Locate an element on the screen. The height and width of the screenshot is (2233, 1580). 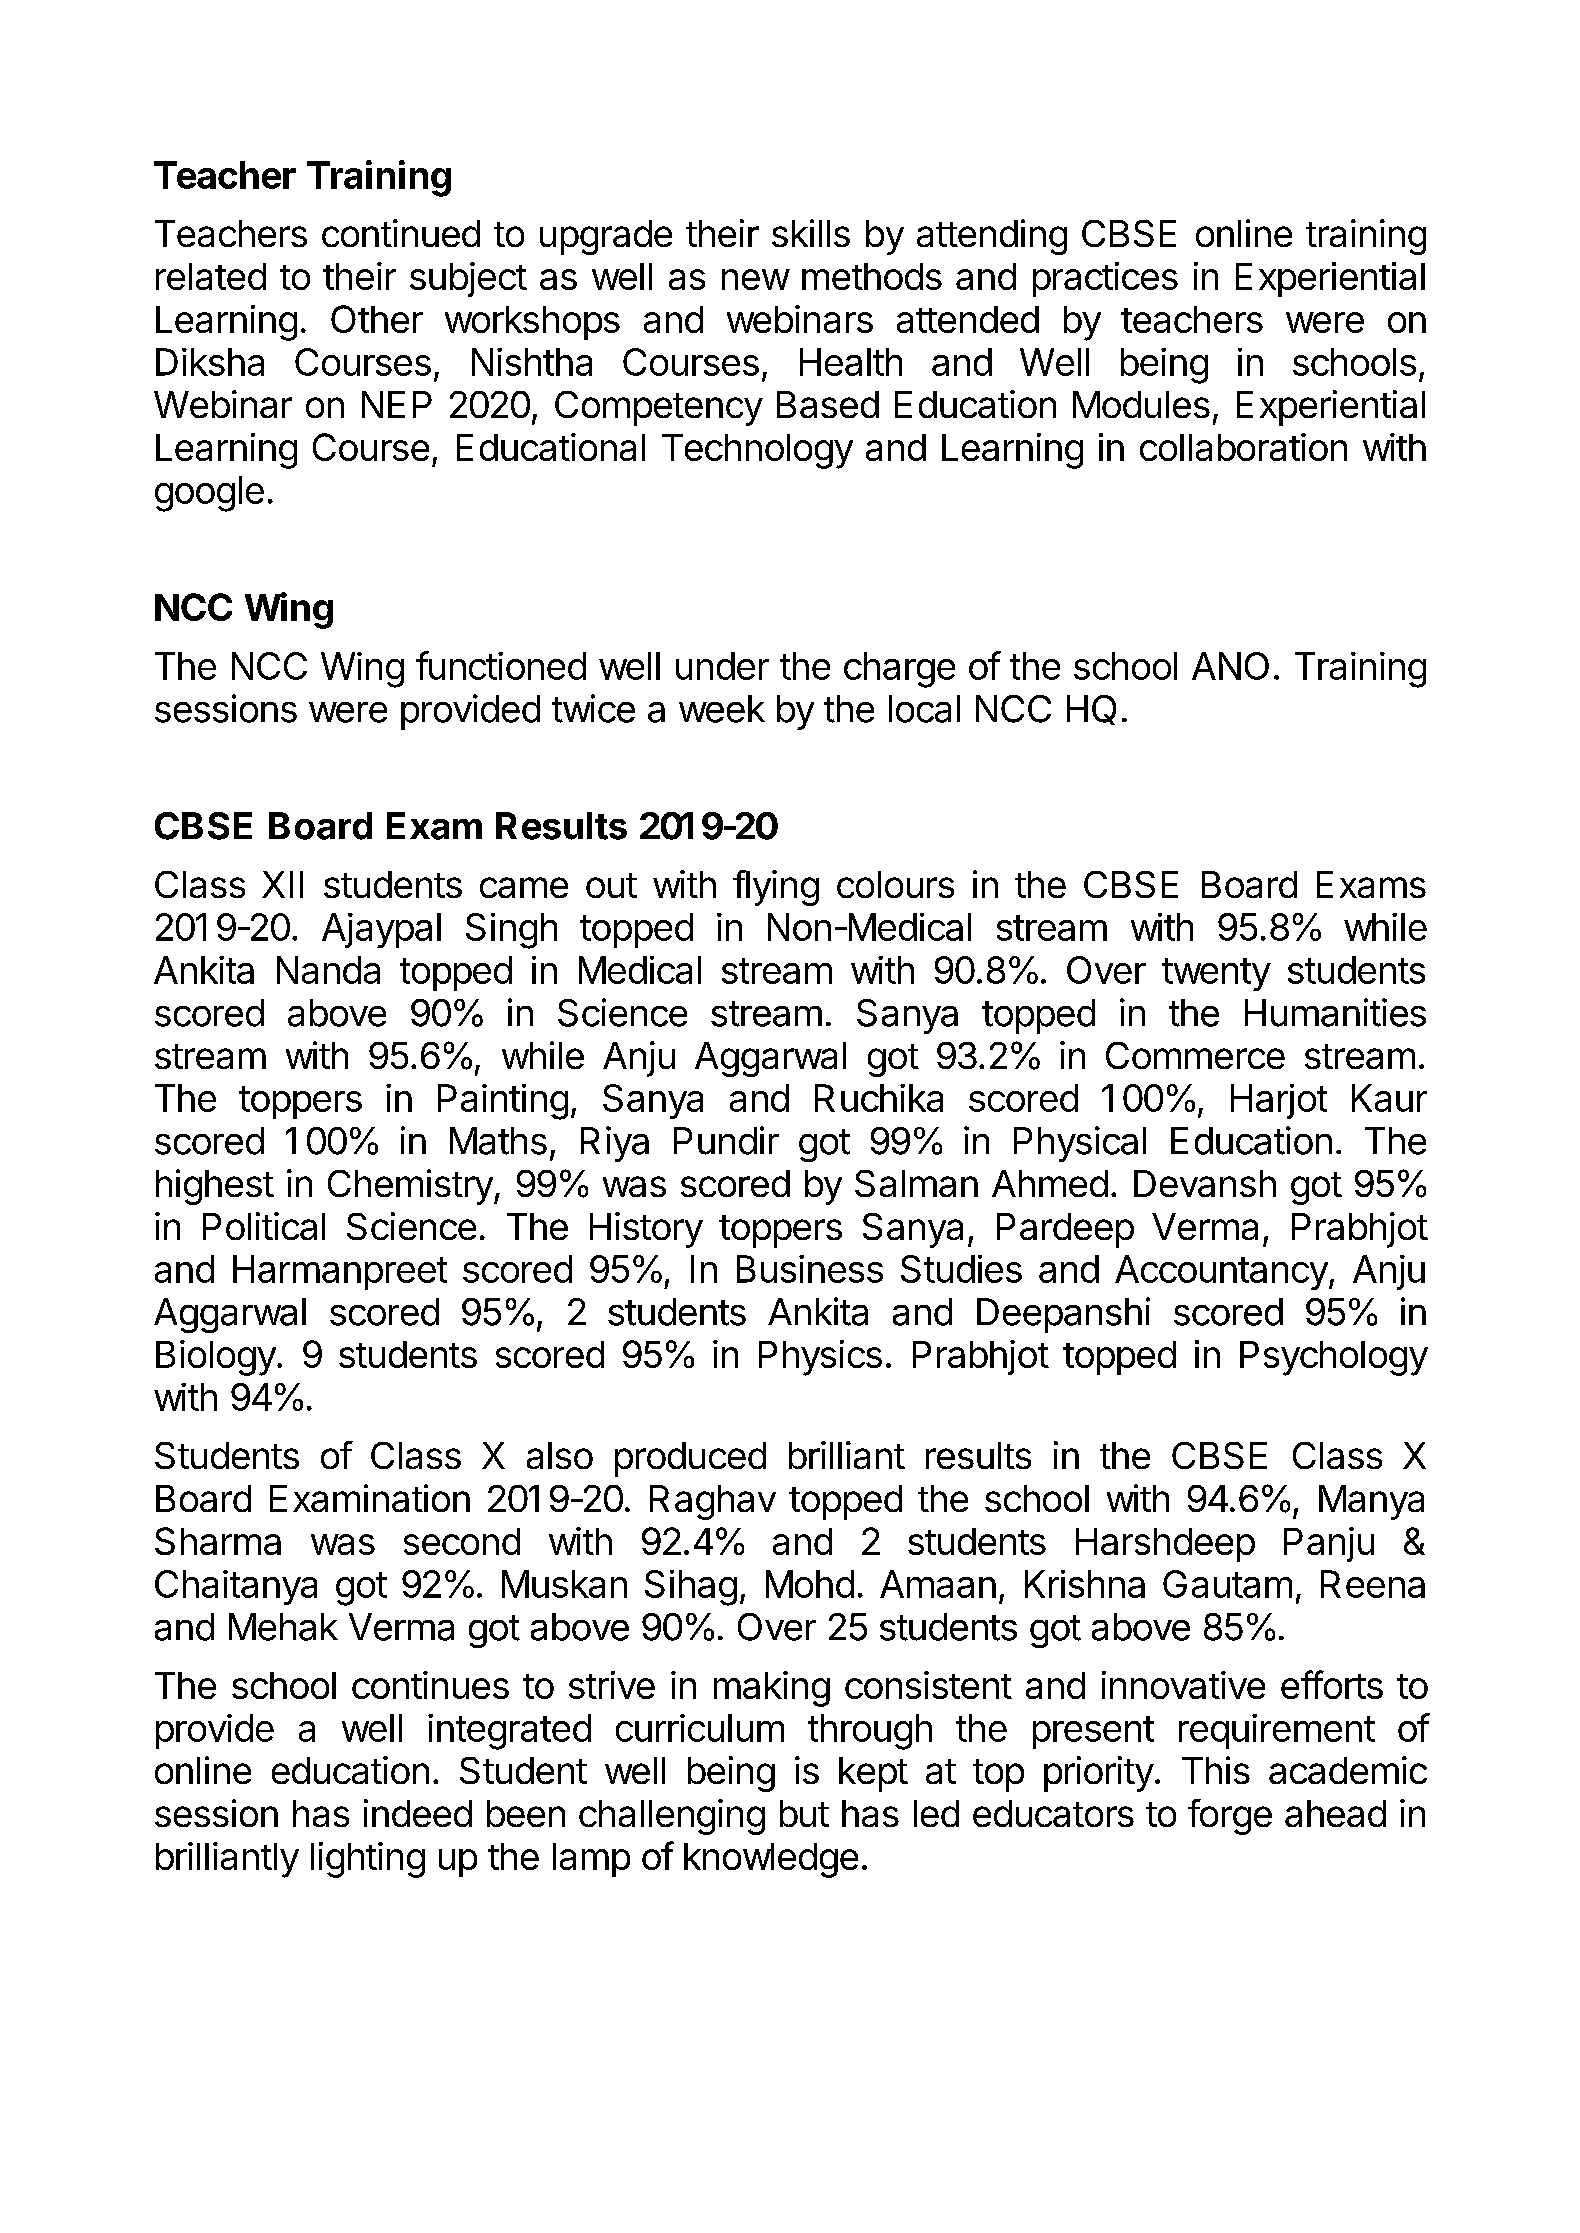
Nanda is located at coordinates (328, 970).
